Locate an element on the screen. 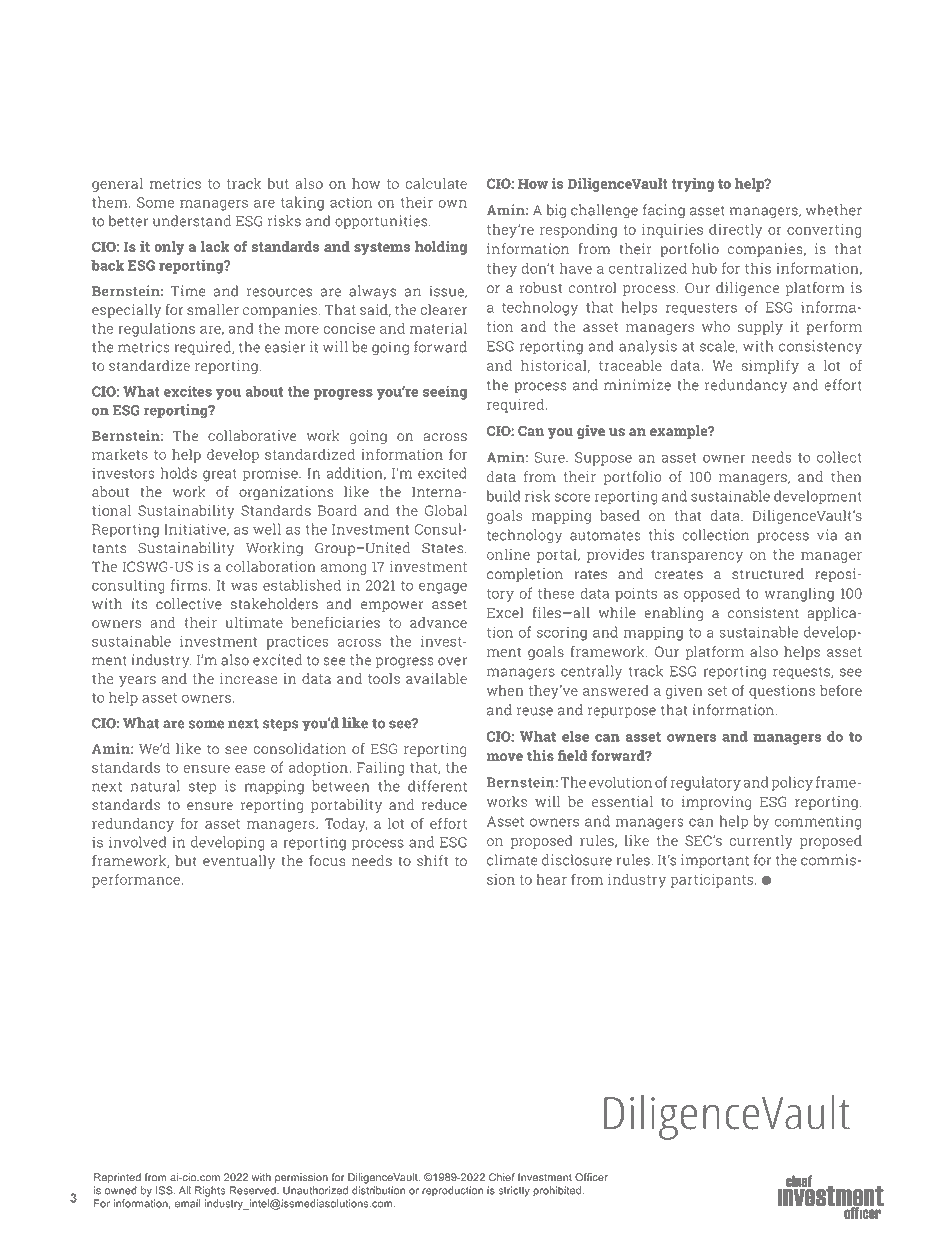 The image size is (952, 1233). structured is located at coordinates (768, 574).
